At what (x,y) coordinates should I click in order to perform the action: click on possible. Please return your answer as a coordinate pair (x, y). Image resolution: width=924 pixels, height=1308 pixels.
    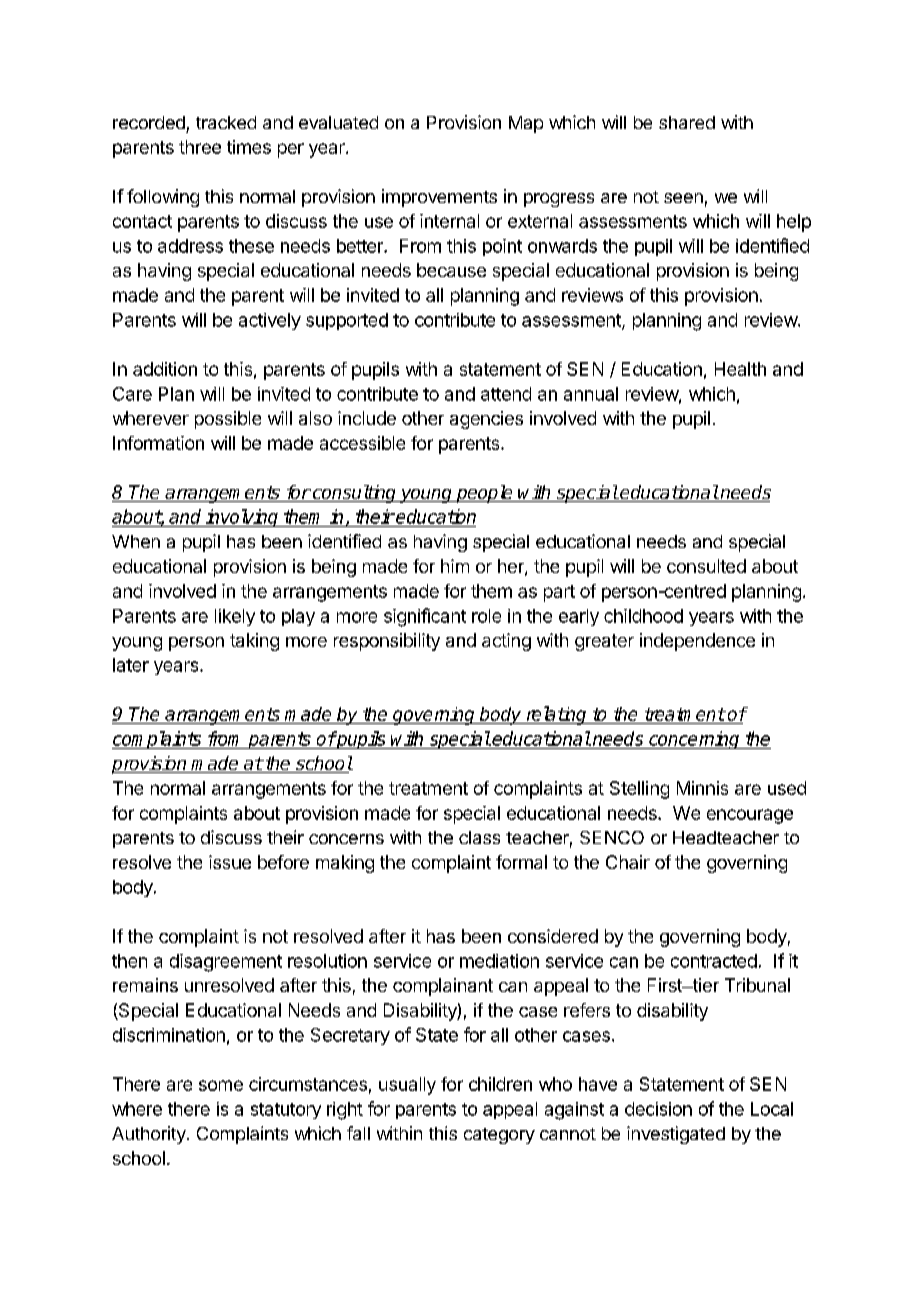
    Looking at the image, I should click on (228, 420).
